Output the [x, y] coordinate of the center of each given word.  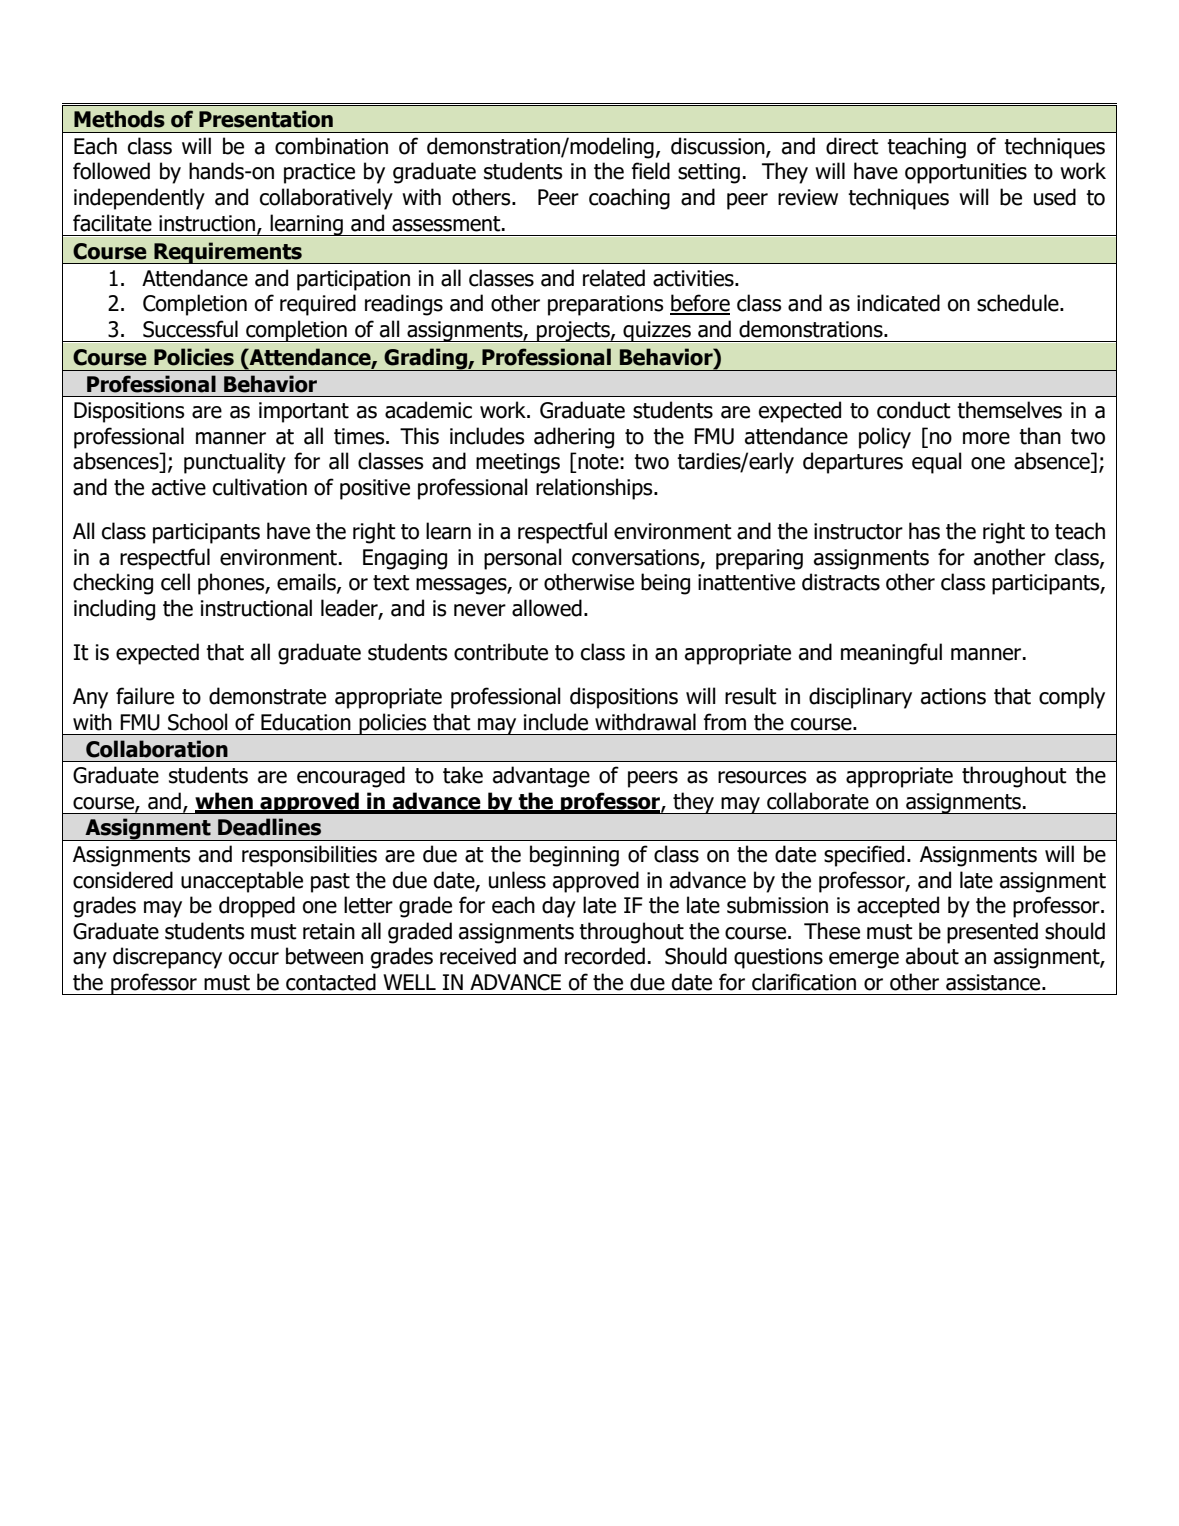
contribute [501, 652]
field [651, 171]
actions [953, 696]
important [304, 412]
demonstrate [267, 696]
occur [254, 958]
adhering [574, 438]
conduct [914, 410]
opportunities [966, 173]
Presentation [266, 119]
